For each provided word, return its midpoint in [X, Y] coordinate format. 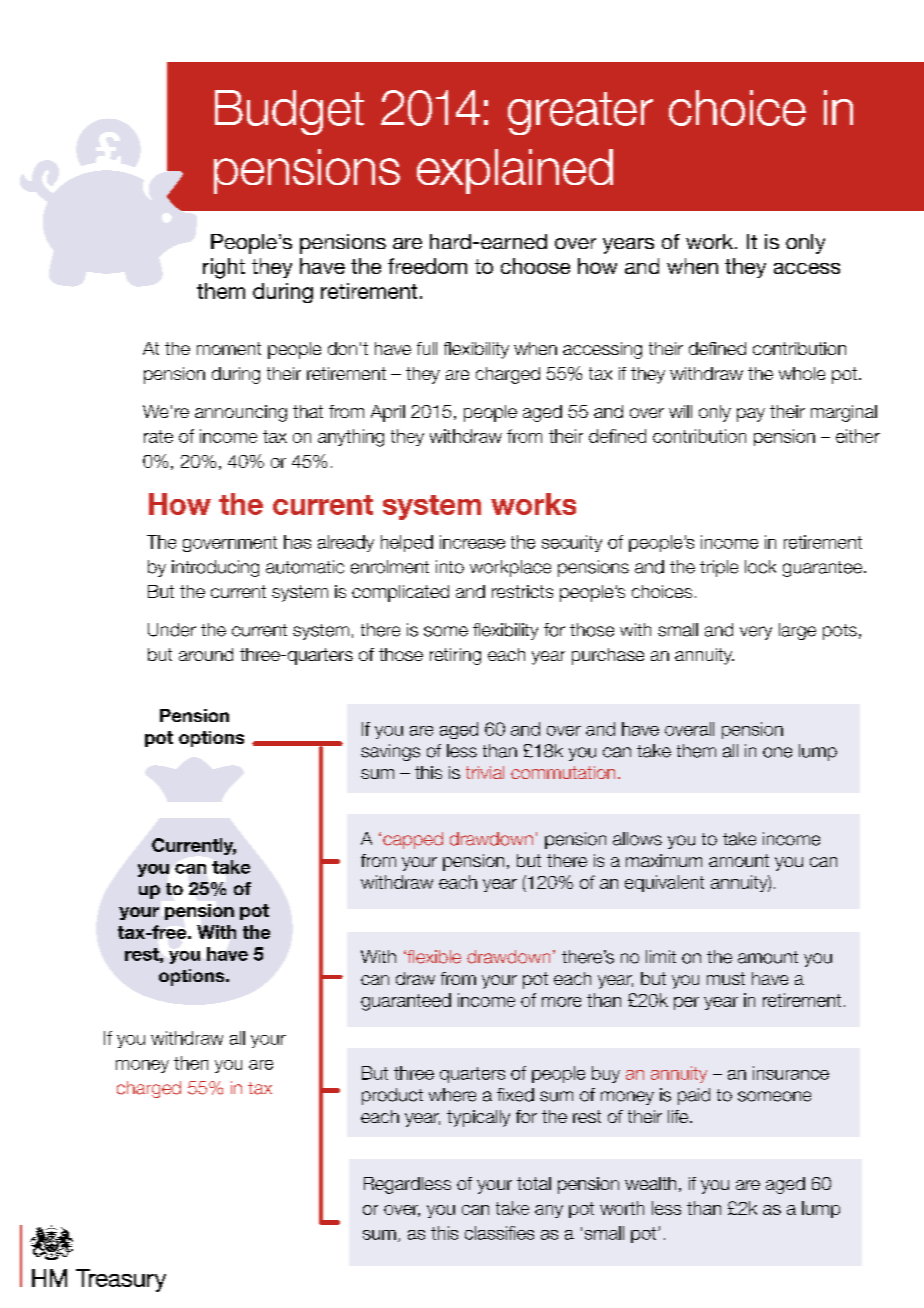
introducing [215, 568]
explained [515, 171]
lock [760, 567]
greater [580, 113]
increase [472, 542]
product [392, 1096]
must [726, 978]
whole [802, 373]
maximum [664, 860]
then [191, 1063]
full [427, 348]
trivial [485, 772]
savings [390, 752]
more [561, 1002]
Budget [289, 112]
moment [229, 348]
